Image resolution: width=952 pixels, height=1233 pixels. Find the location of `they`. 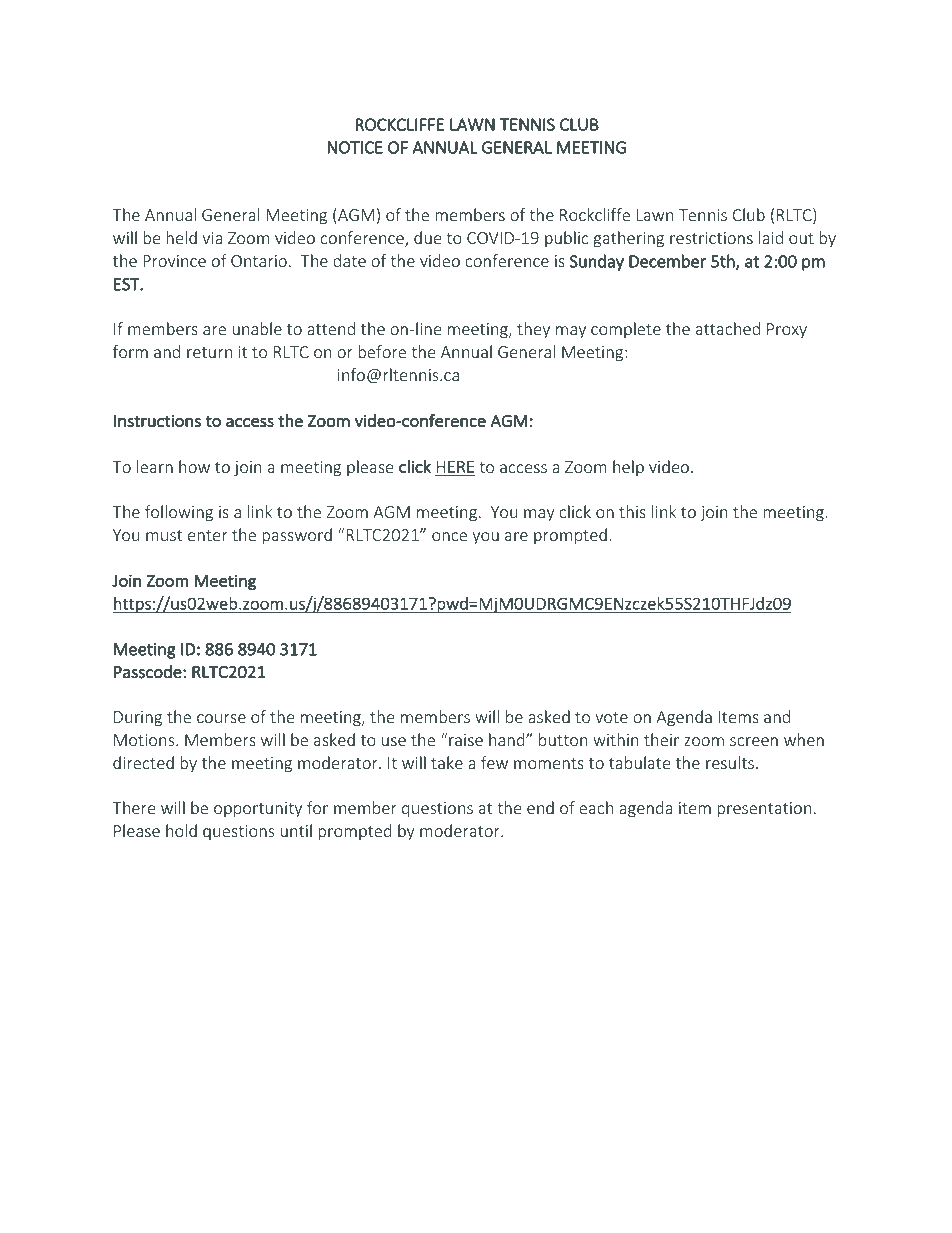

they is located at coordinates (533, 330).
